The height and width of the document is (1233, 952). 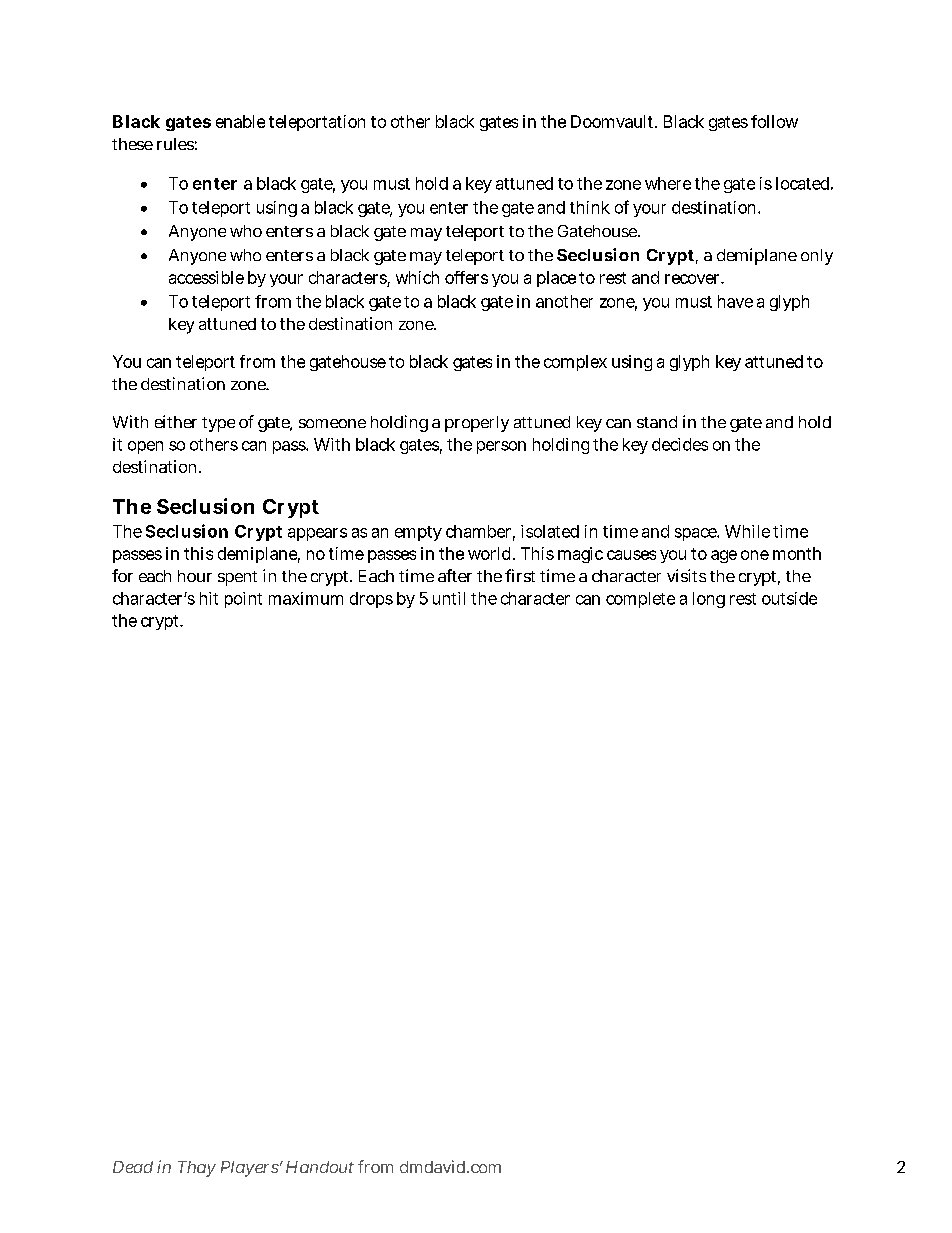 What do you see at coordinates (133, 1167) in the document?
I see `Dead` at bounding box center [133, 1167].
